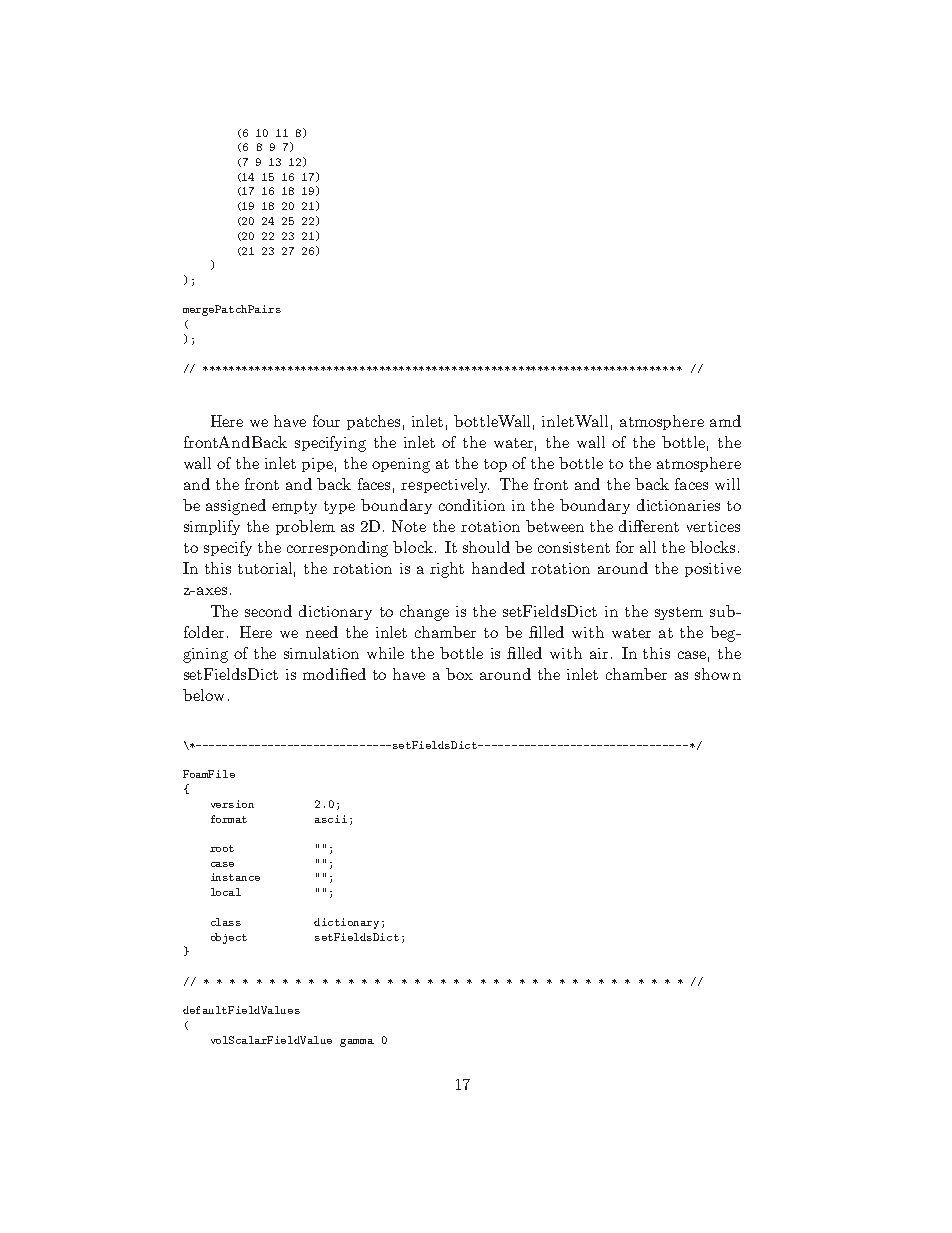 The height and width of the page is (1233, 952). I want to click on box, so click(459, 674).
